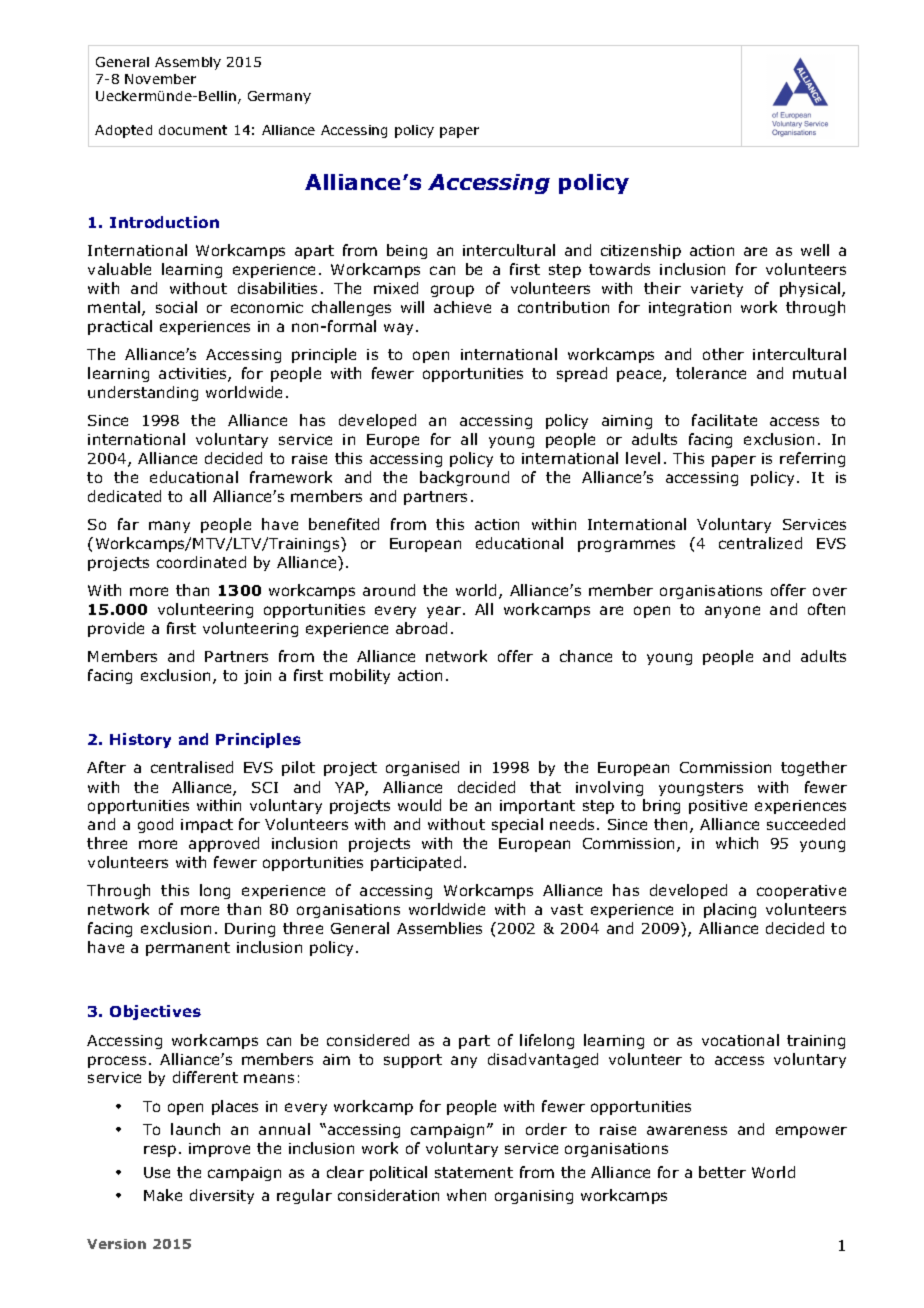 This page has width=924, height=1308. What do you see at coordinates (407, 251) in the page?
I see `being` at bounding box center [407, 251].
